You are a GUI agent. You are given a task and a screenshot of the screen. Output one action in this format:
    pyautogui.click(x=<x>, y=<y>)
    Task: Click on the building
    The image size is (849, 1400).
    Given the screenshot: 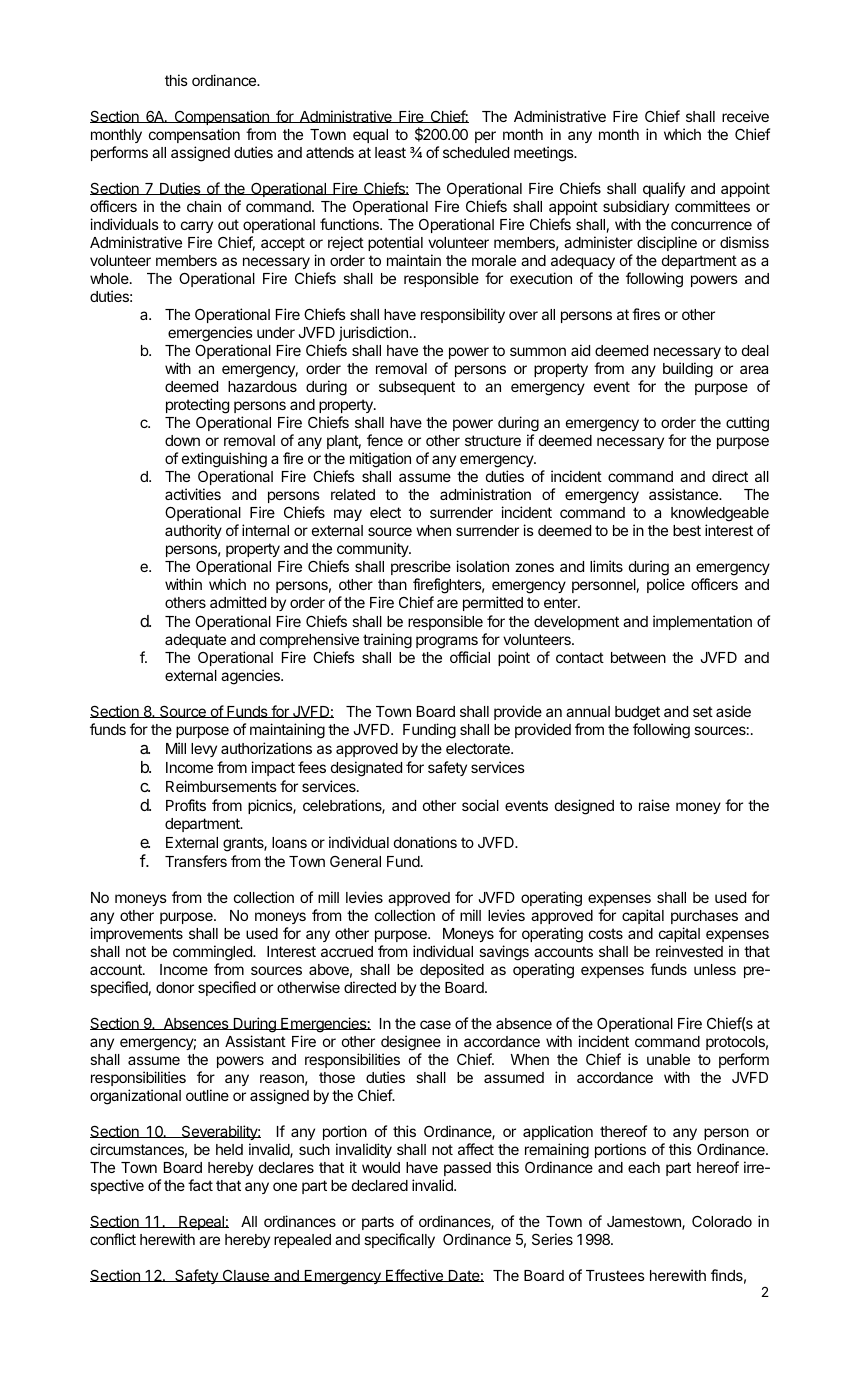 What is the action you would take?
    pyautogui.click(x=688, y=370)
